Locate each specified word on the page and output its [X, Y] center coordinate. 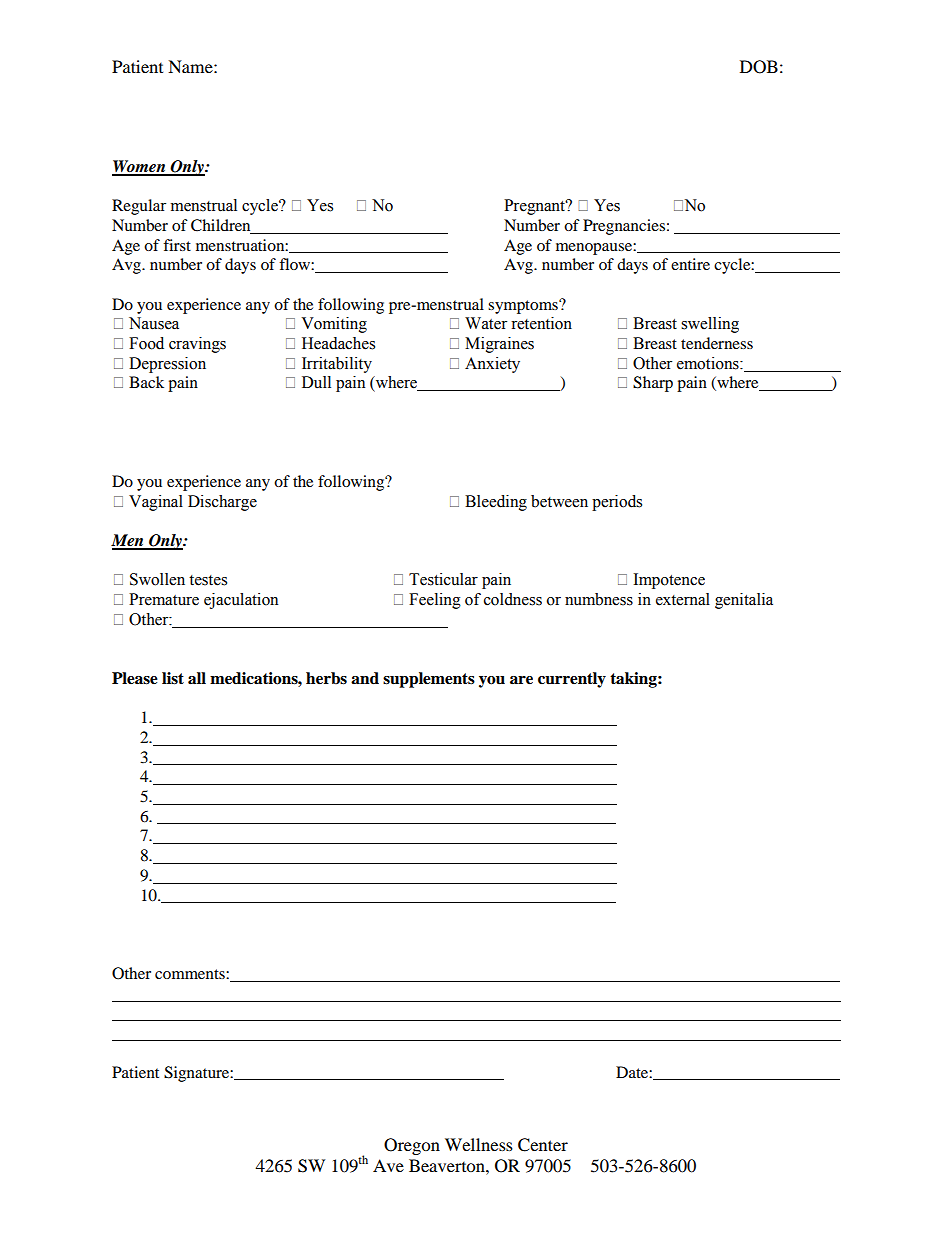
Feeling [435, 601]
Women [140, 167]
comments [191, 974]
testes [208, 580]
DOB [759, 67]
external [683, 599]
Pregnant [535, 207]
